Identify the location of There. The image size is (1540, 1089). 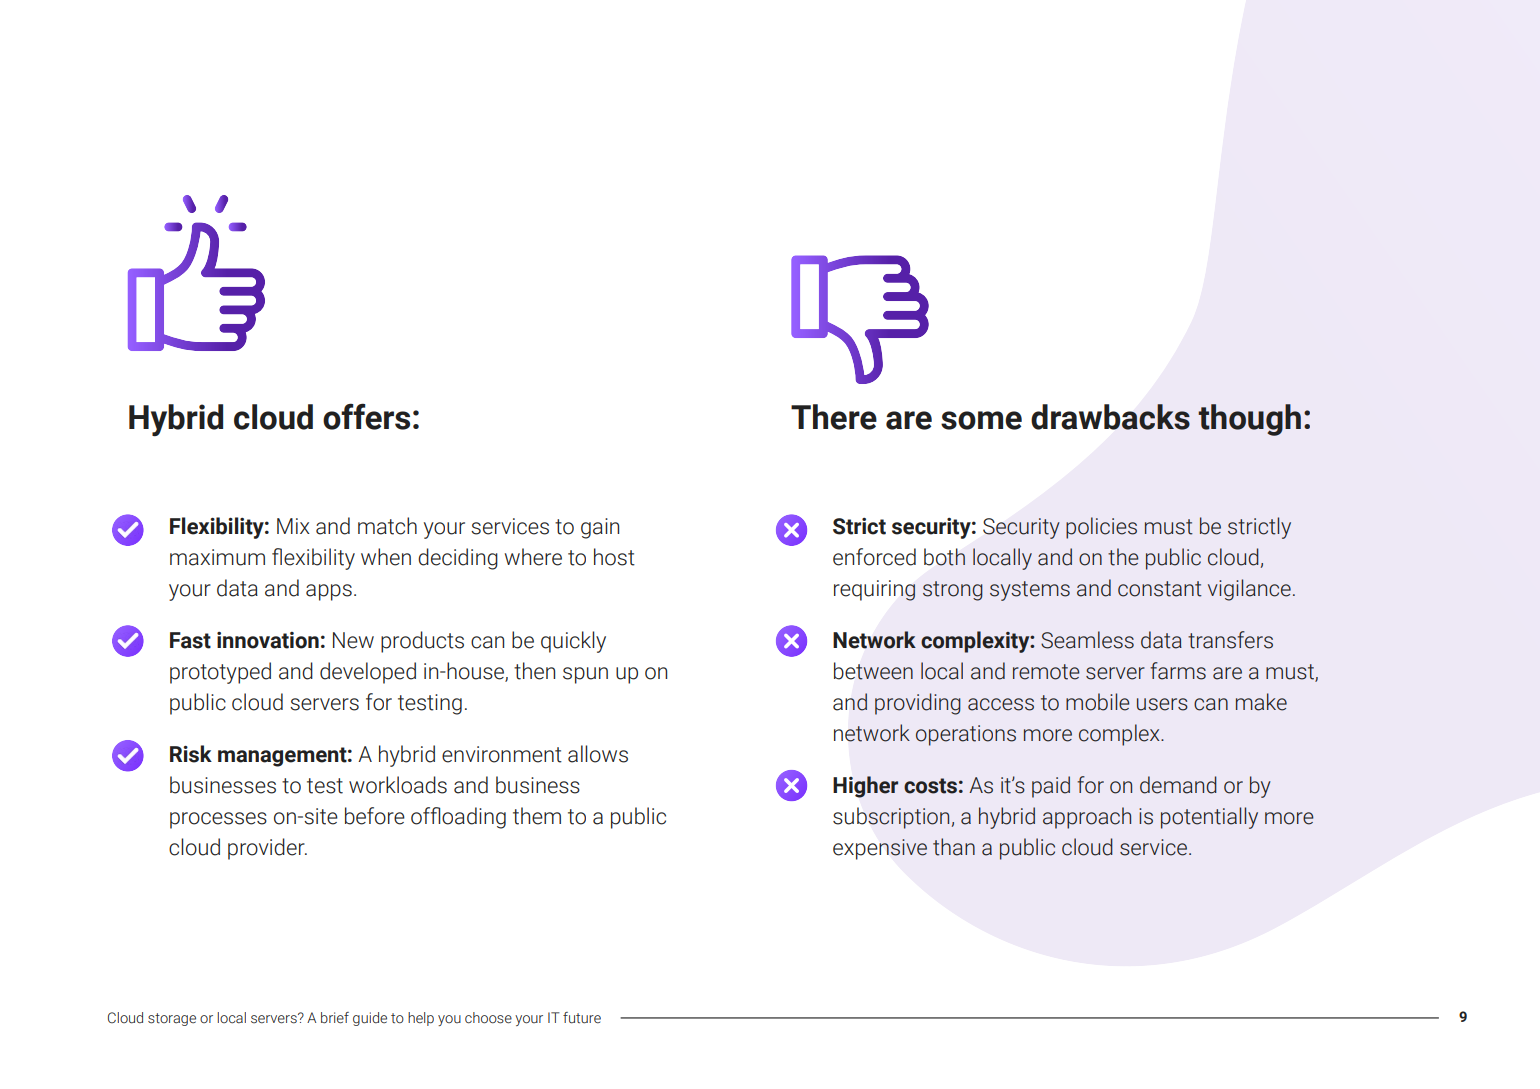
(834, 417).
